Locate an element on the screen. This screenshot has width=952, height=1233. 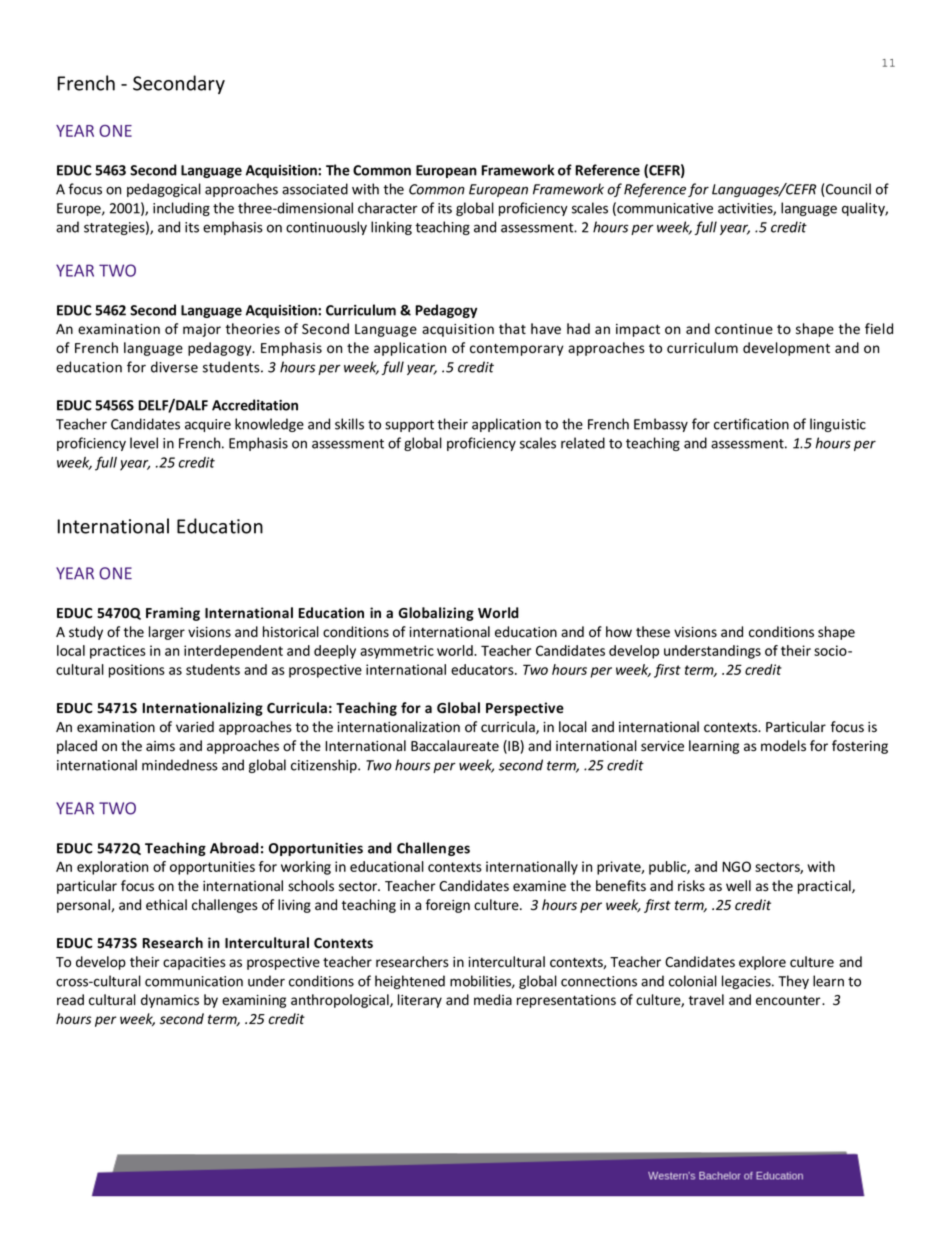
including is located at coordinates (181, 209).
